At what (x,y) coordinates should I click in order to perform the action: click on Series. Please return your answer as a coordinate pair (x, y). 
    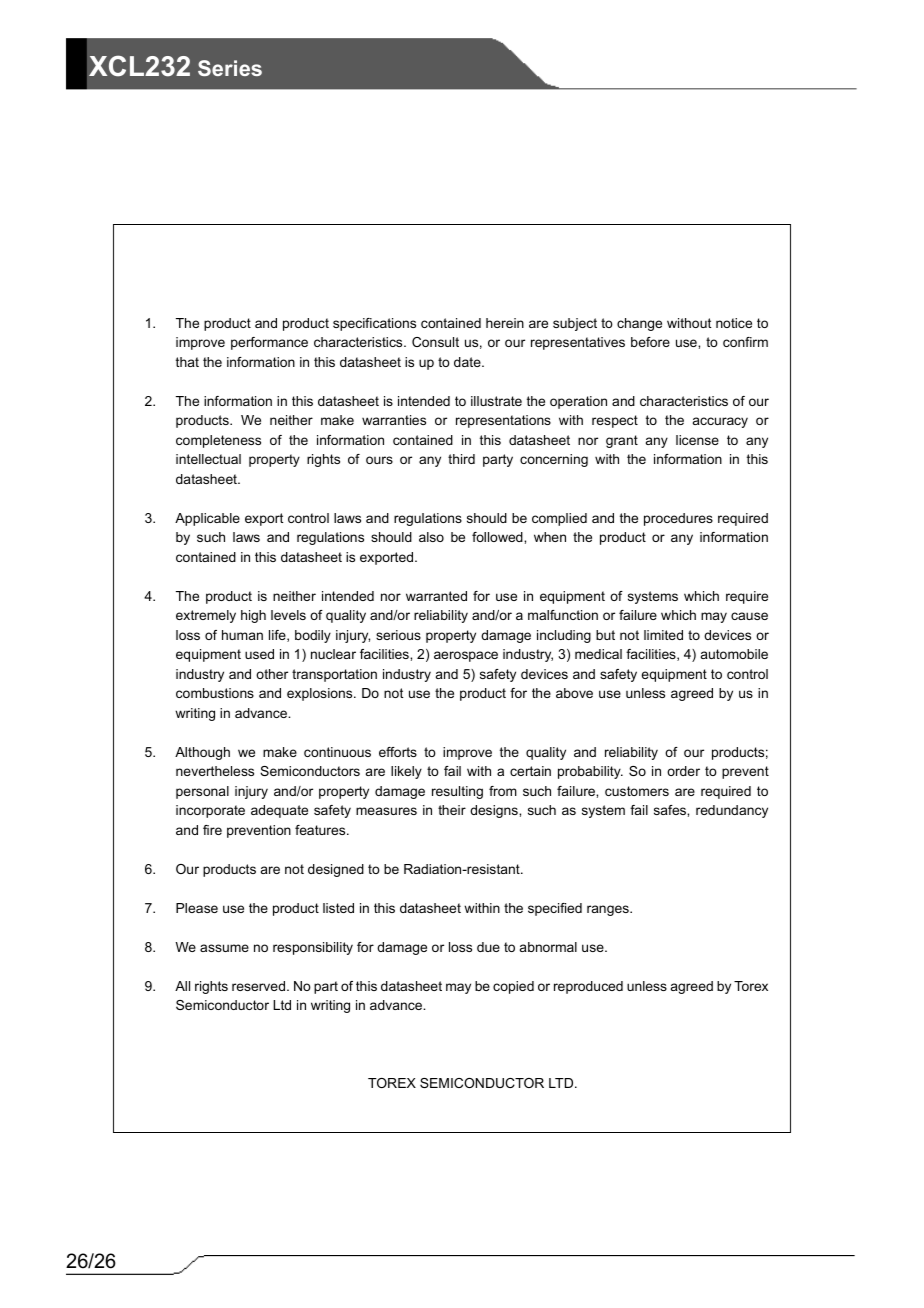
    Looking at the image, I should click on (230, 68).
